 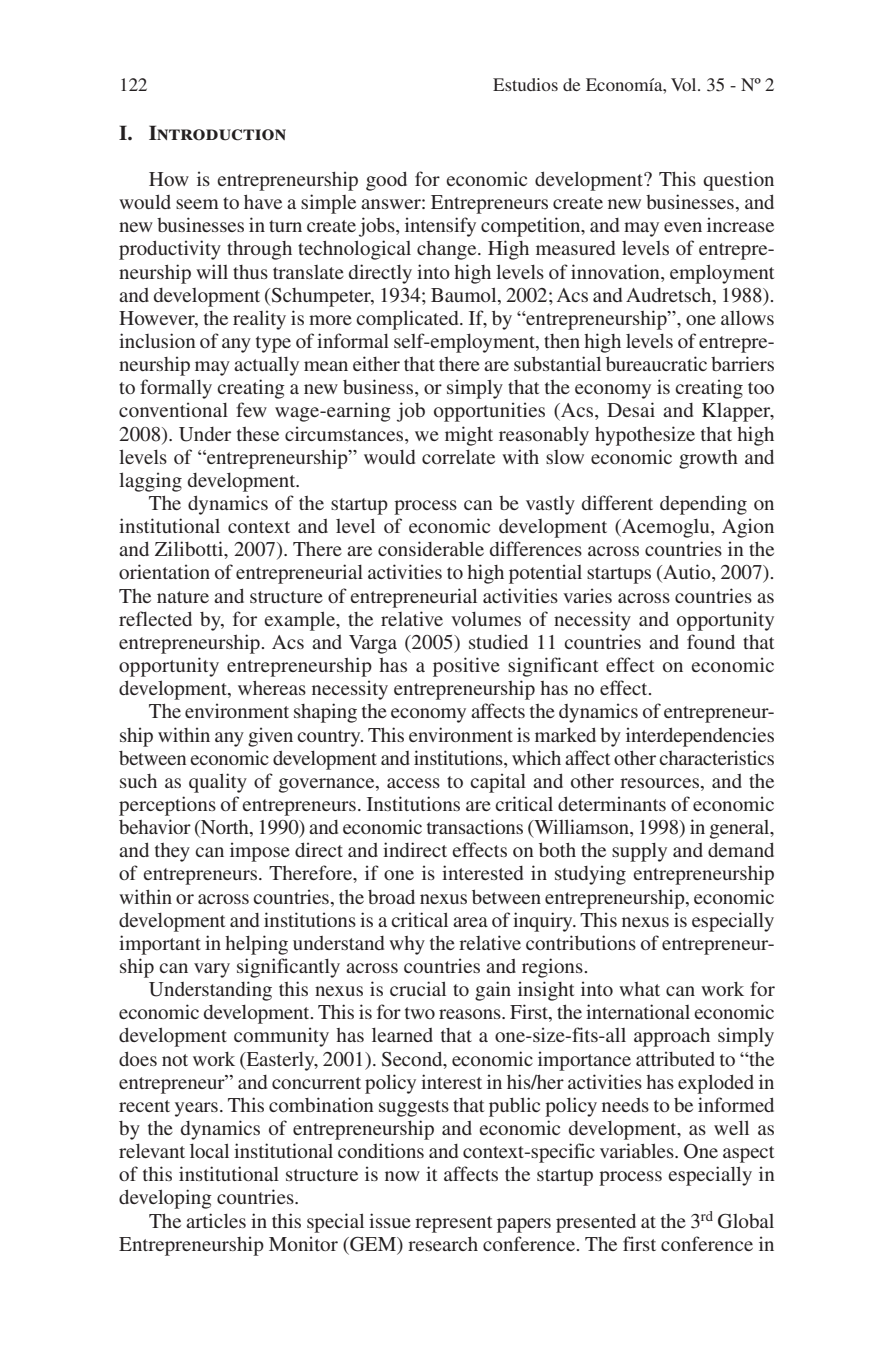 I want to click on good, so click(x=386, y=181).
